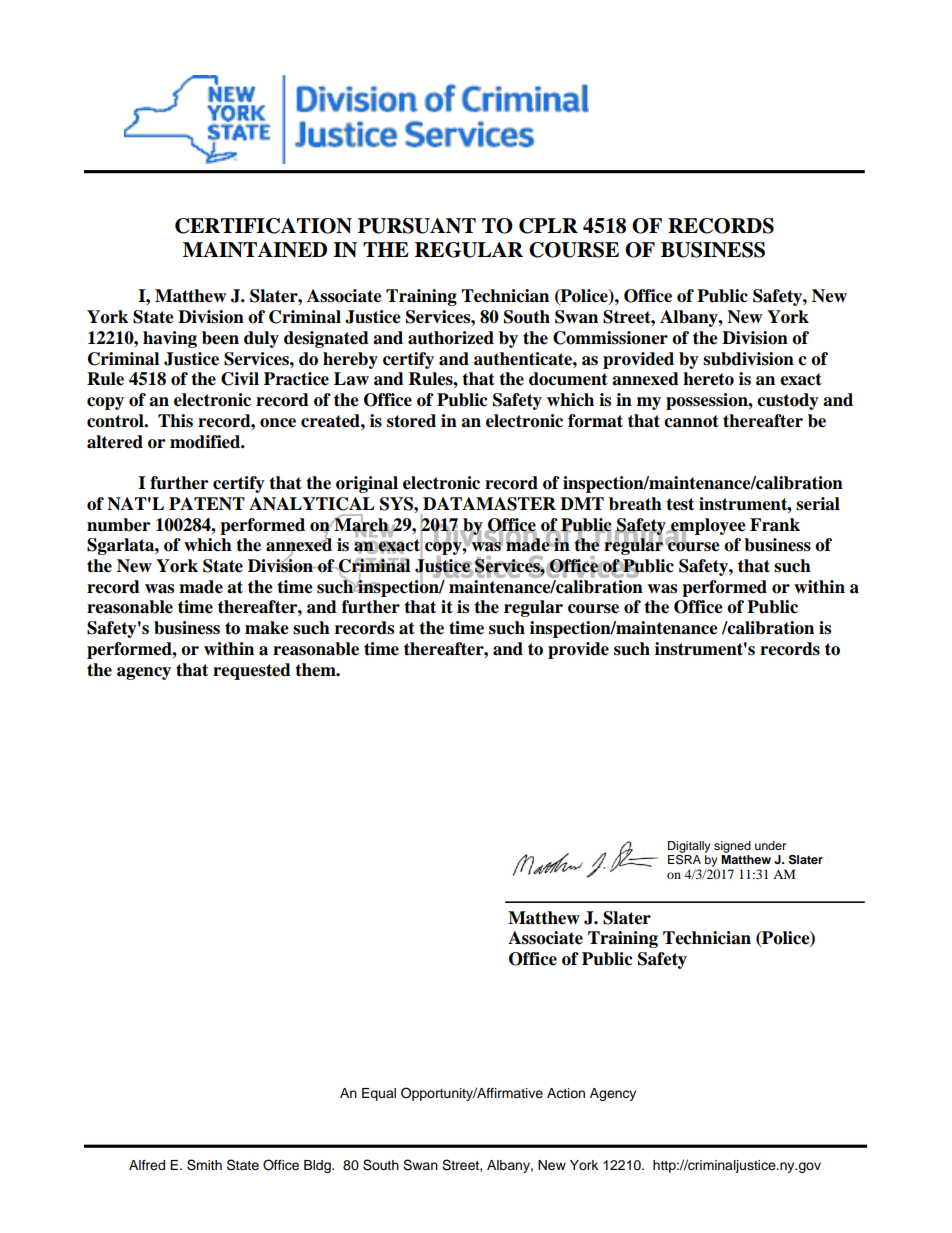 The height and width of the screenshot is (1233, 952). Describe the element at coordinates (610, 338) in the screenshot. I see `Commissioner` at that location.
